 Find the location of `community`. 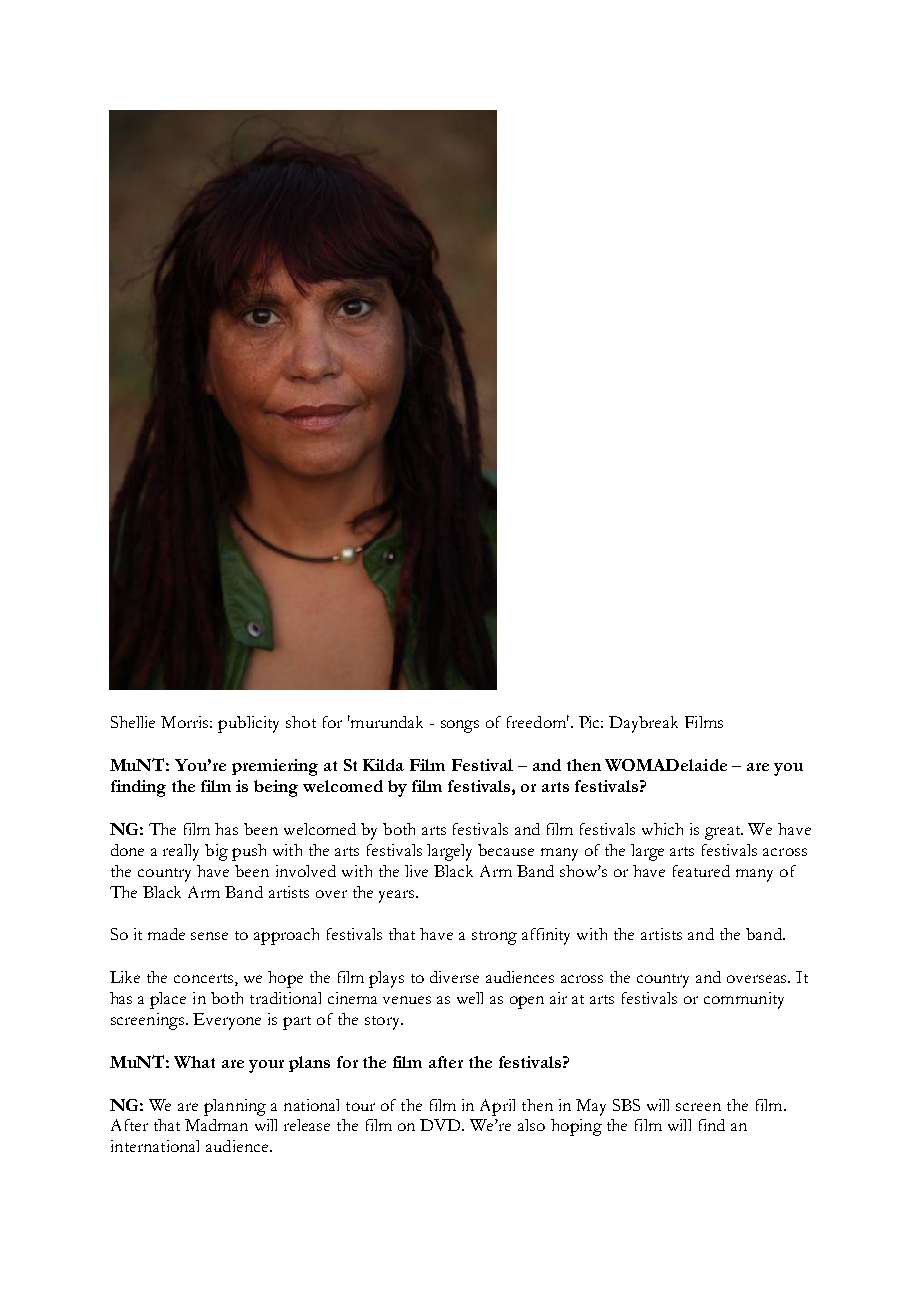

community is located at coordinates (744, 1000).
